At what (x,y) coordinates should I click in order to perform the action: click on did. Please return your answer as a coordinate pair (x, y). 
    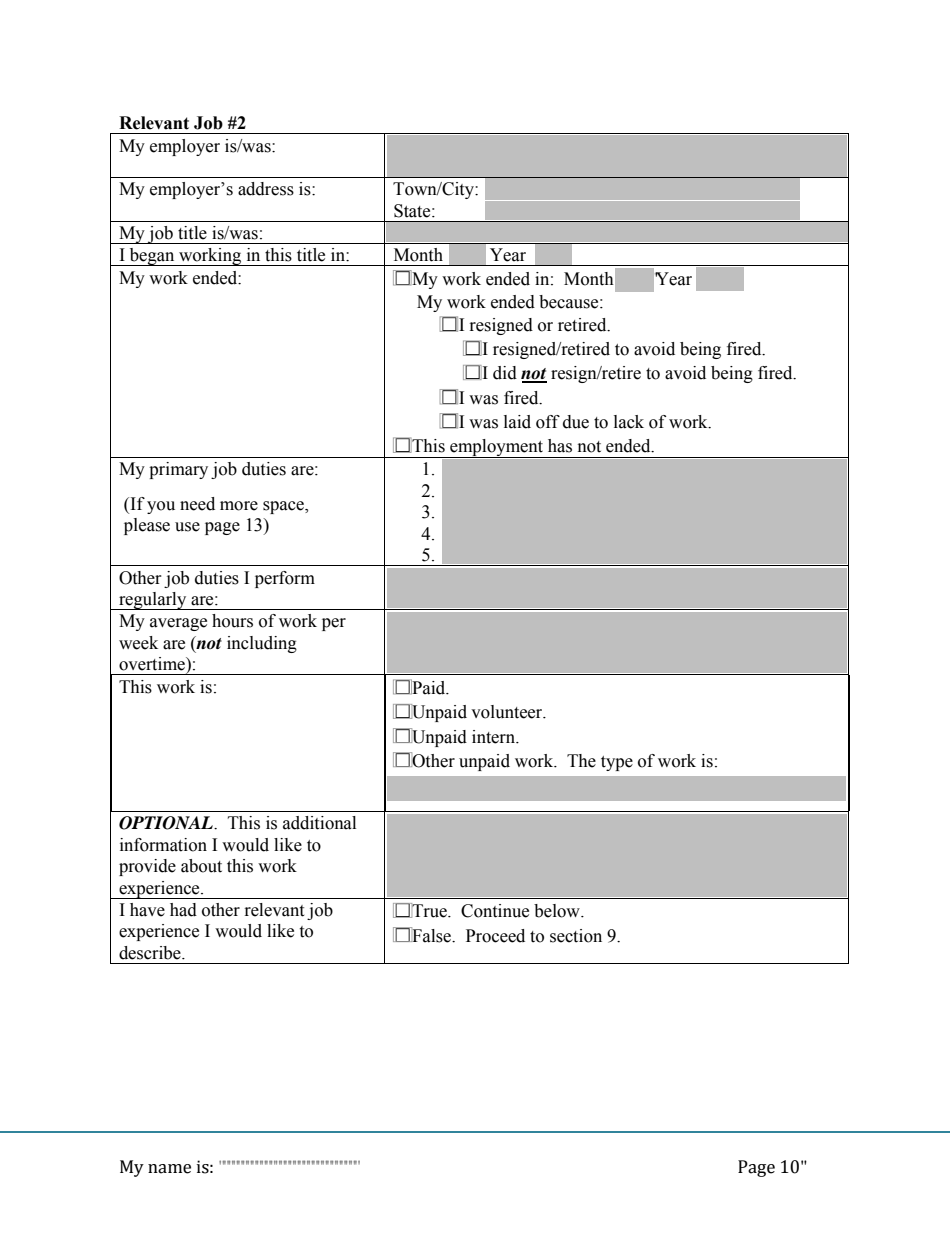
    Looking at the image, I should click on (505, 373).
